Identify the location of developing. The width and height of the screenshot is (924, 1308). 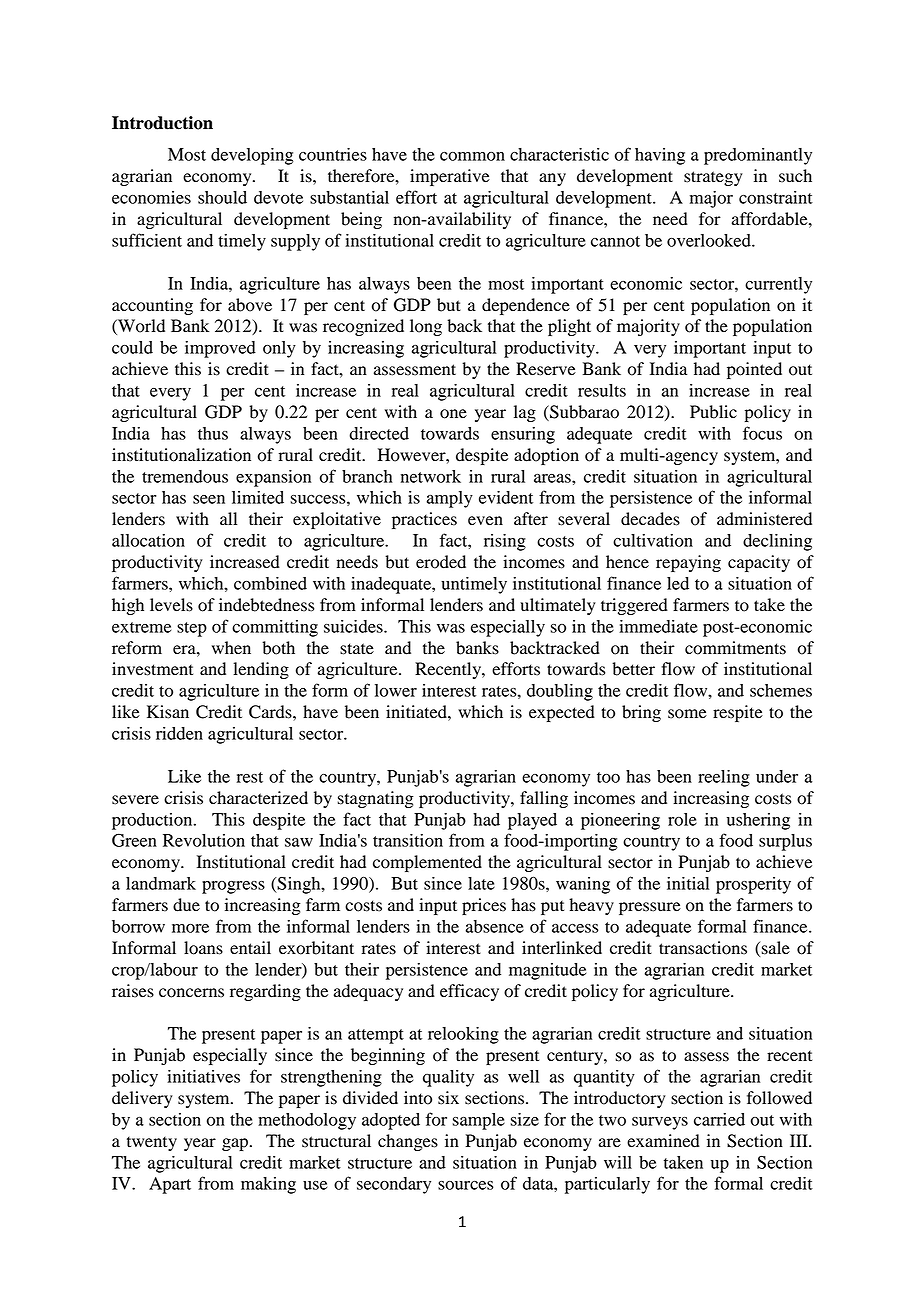
(252, 156).
